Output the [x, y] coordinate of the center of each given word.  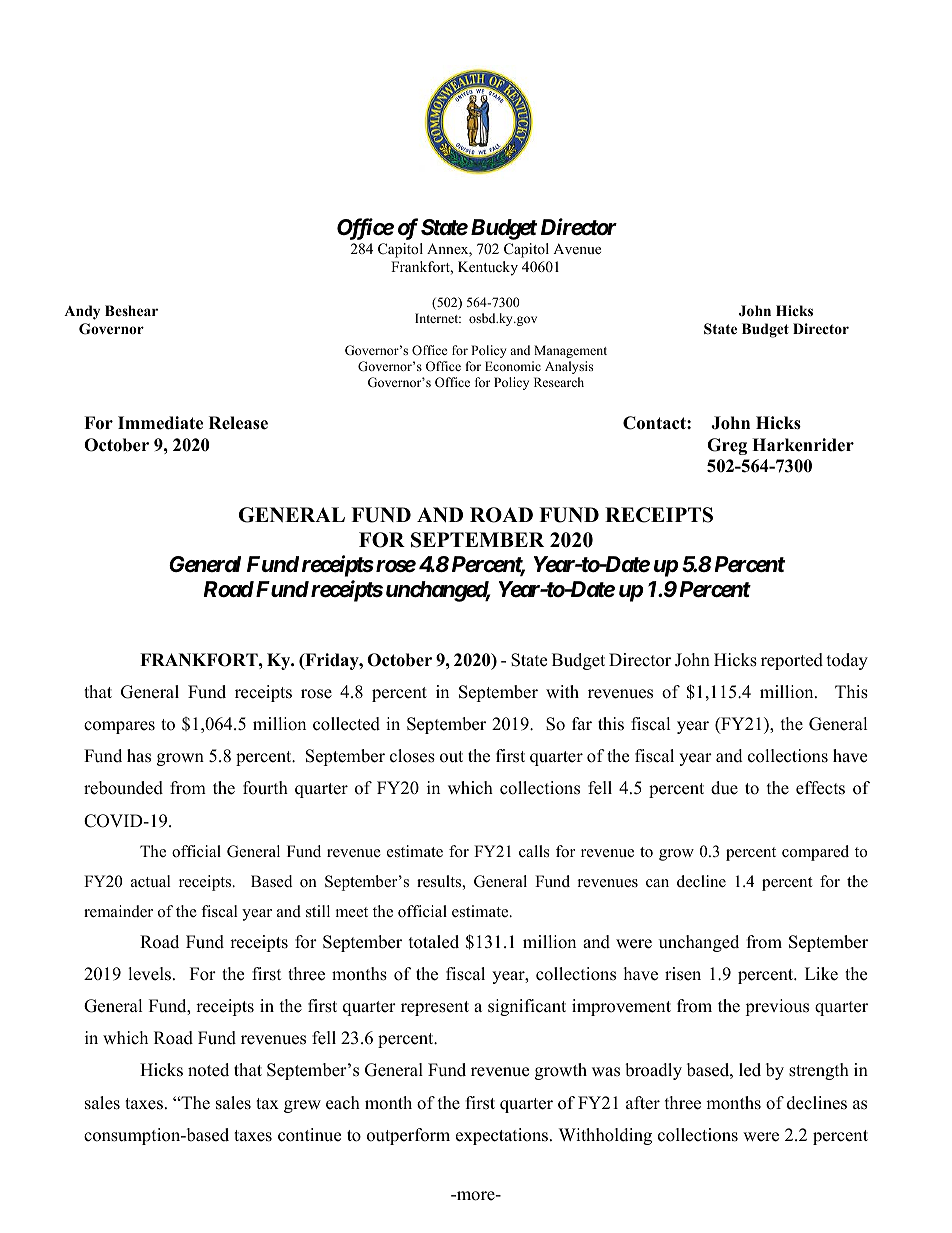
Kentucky [488, 268]
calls [534, 851]
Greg [727, 446]
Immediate [160, 423]
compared [815, 853]
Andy [82, 312]
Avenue [577, 248]
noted [208, 1070]
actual [151, 881]
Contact [655, 423]
